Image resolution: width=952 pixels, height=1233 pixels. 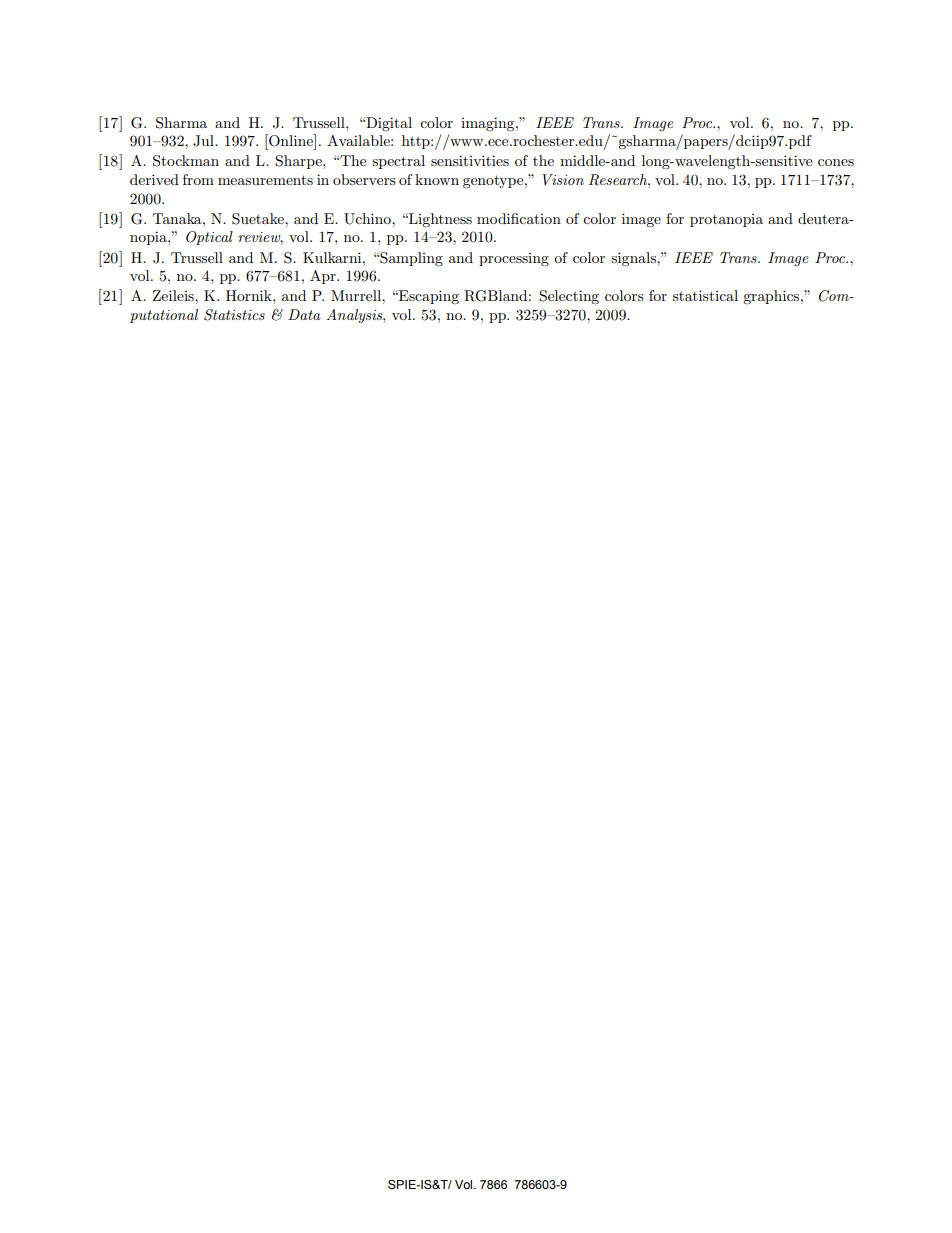 I want to click on measurements, so click(x=265, y=180).
